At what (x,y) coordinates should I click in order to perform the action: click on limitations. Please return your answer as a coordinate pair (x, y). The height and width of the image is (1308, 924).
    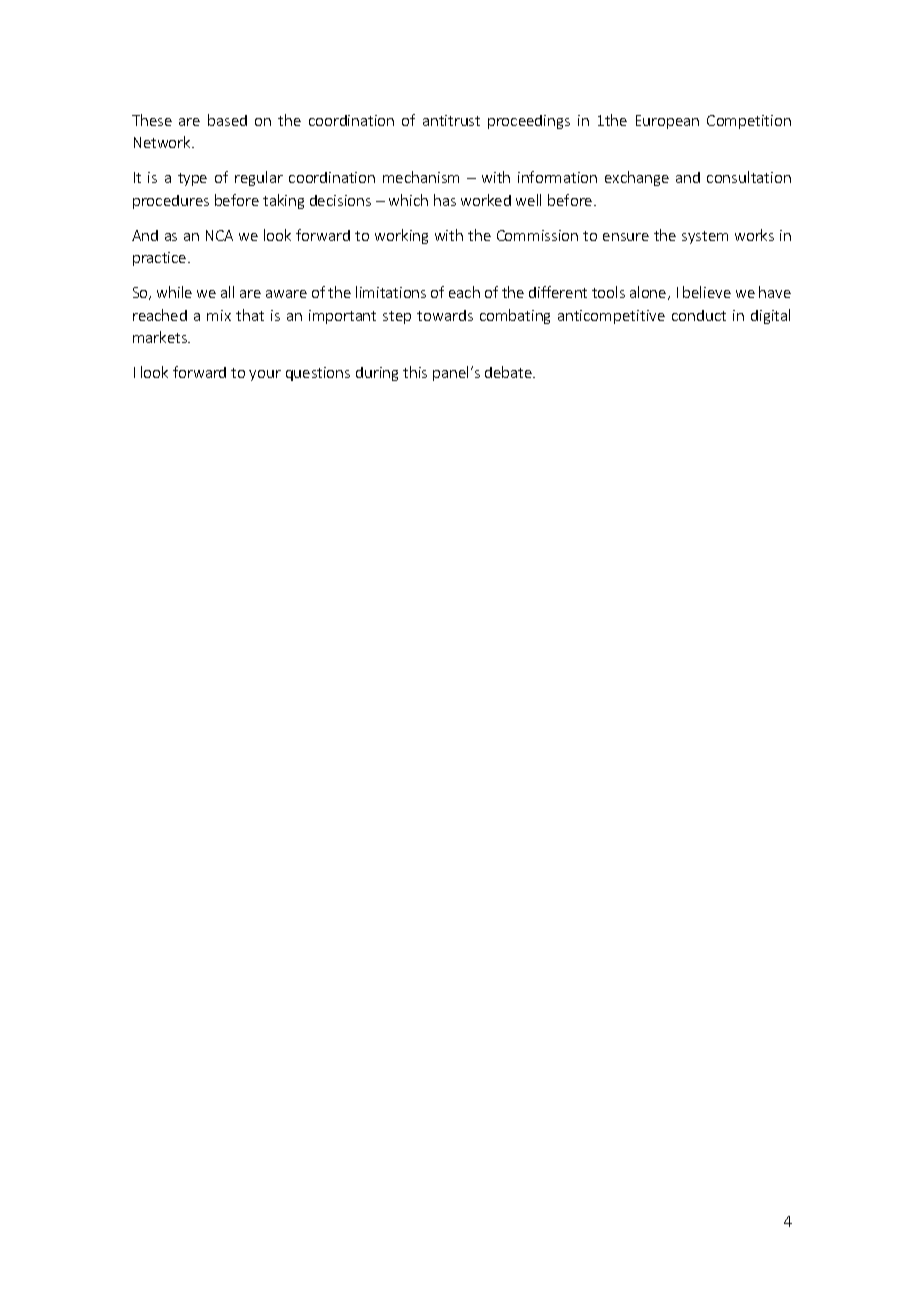
    Looking at the image, I should click on (391, 292).
